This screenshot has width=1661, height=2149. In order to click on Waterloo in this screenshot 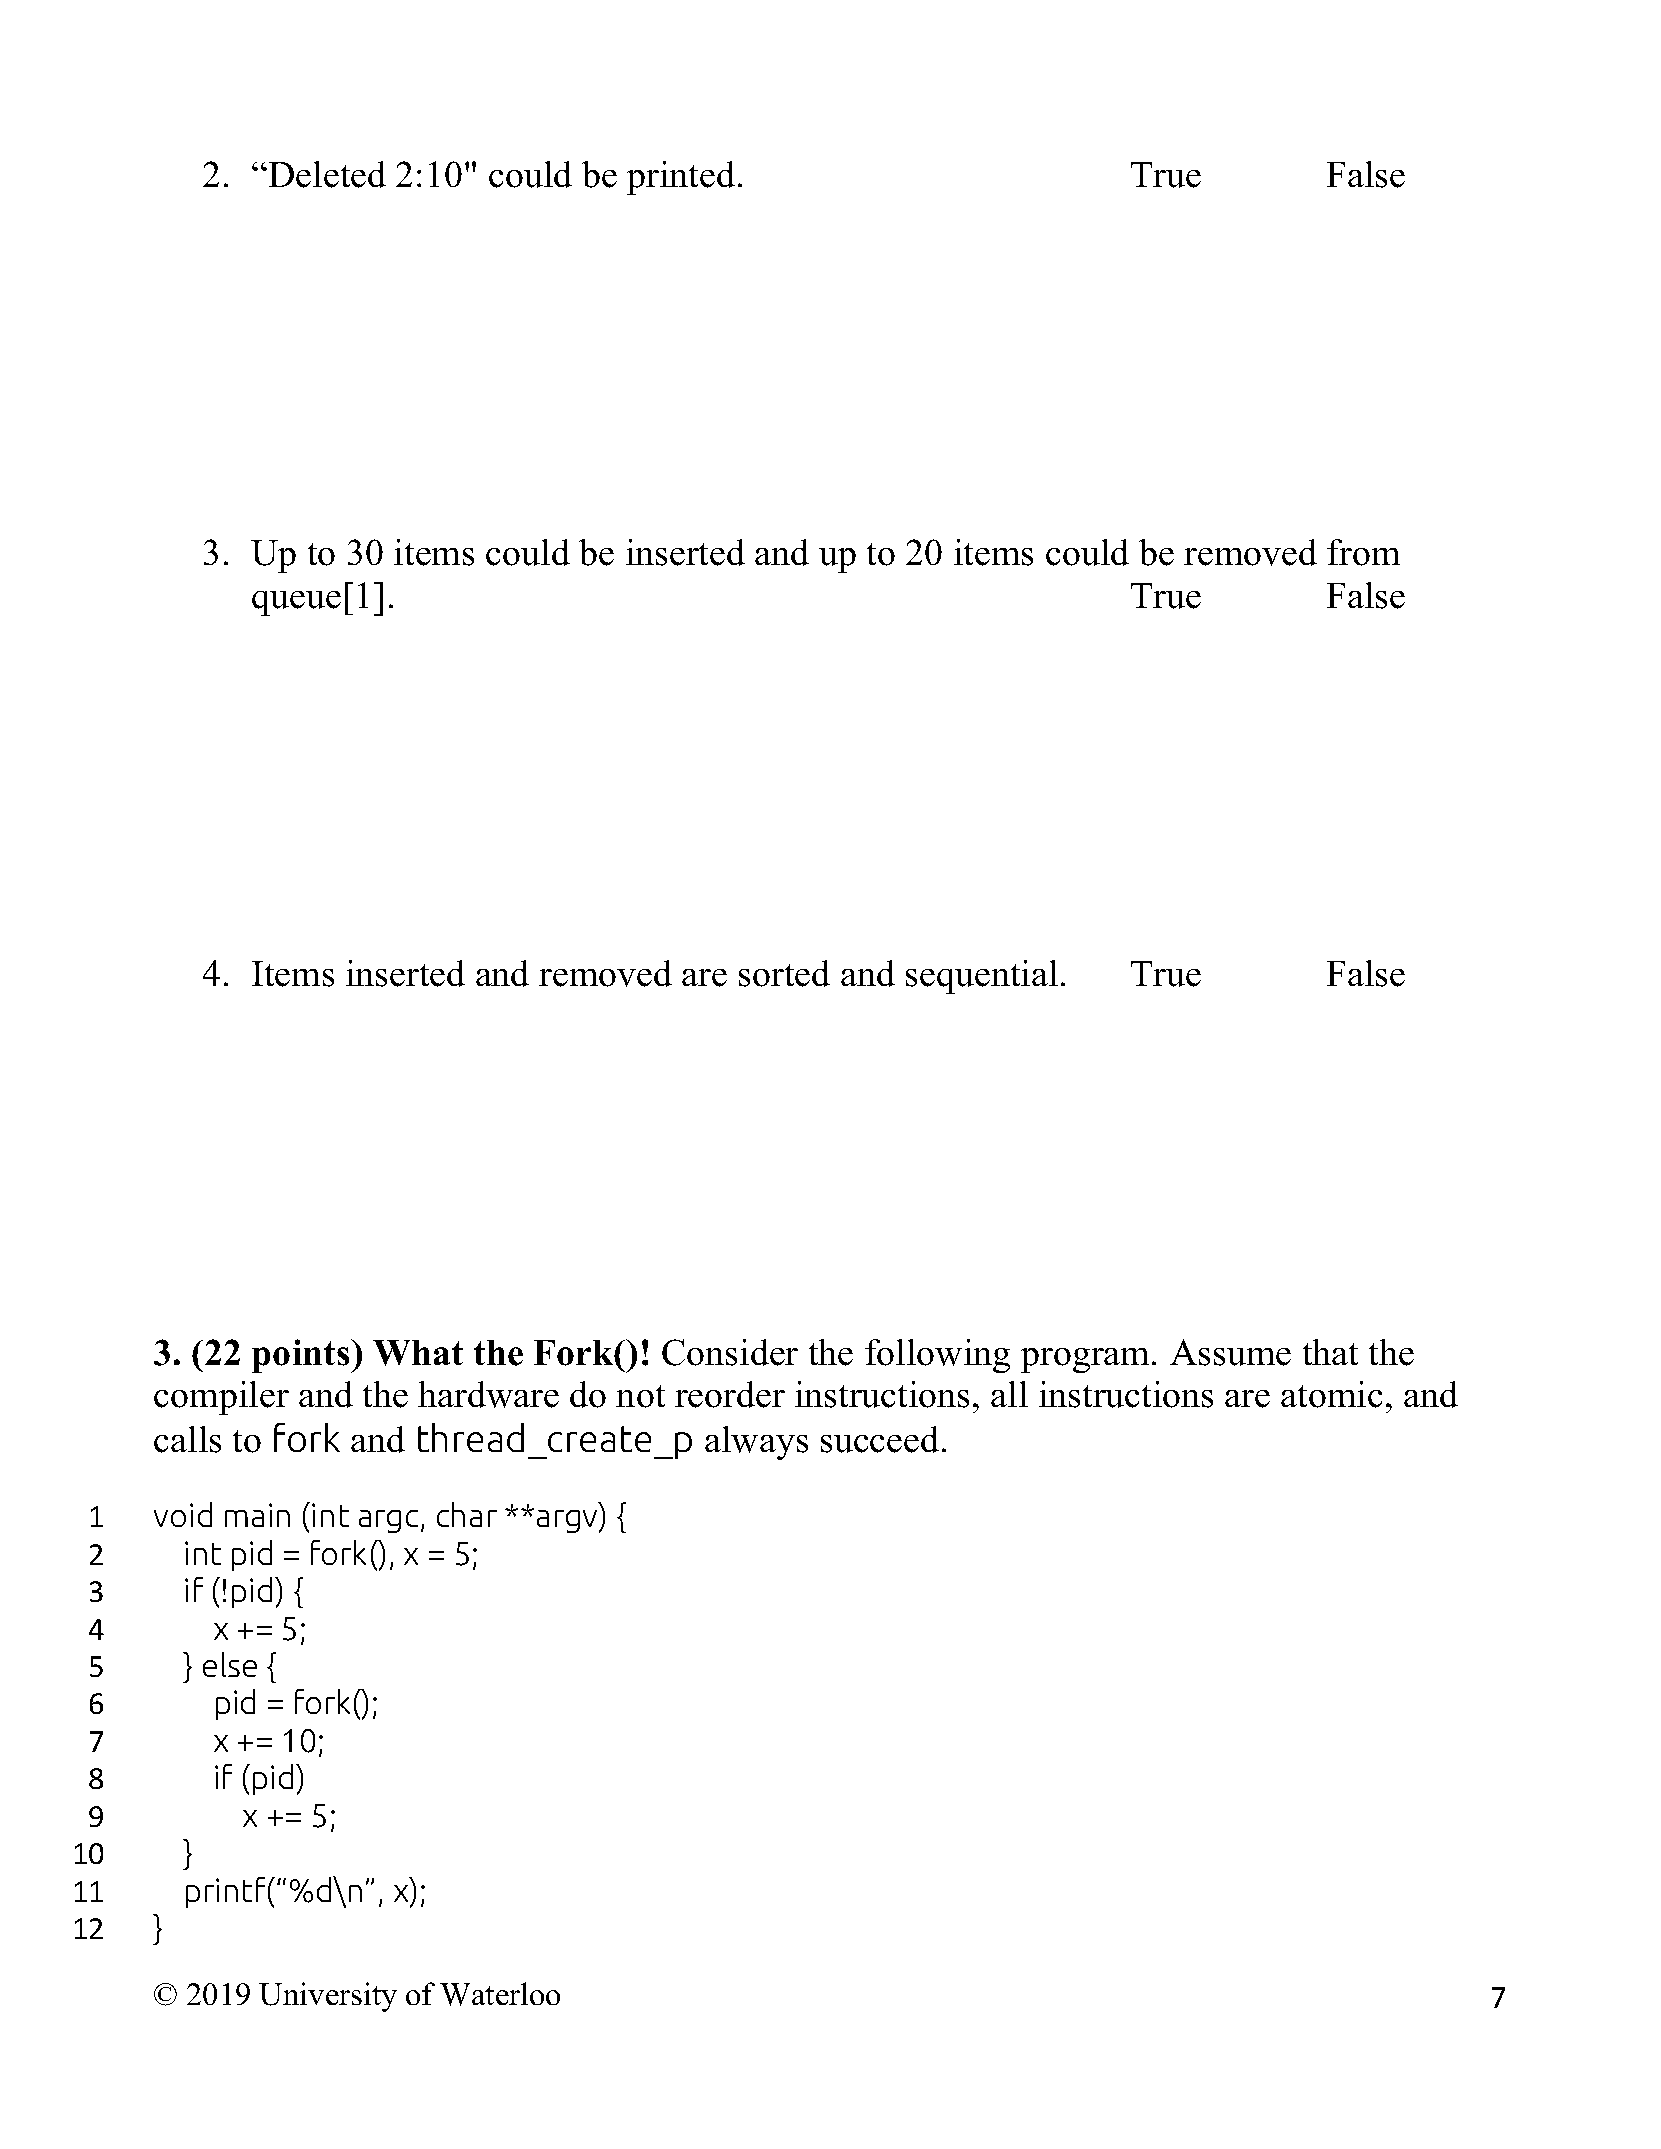, I will do `click(500, 1994)`.
